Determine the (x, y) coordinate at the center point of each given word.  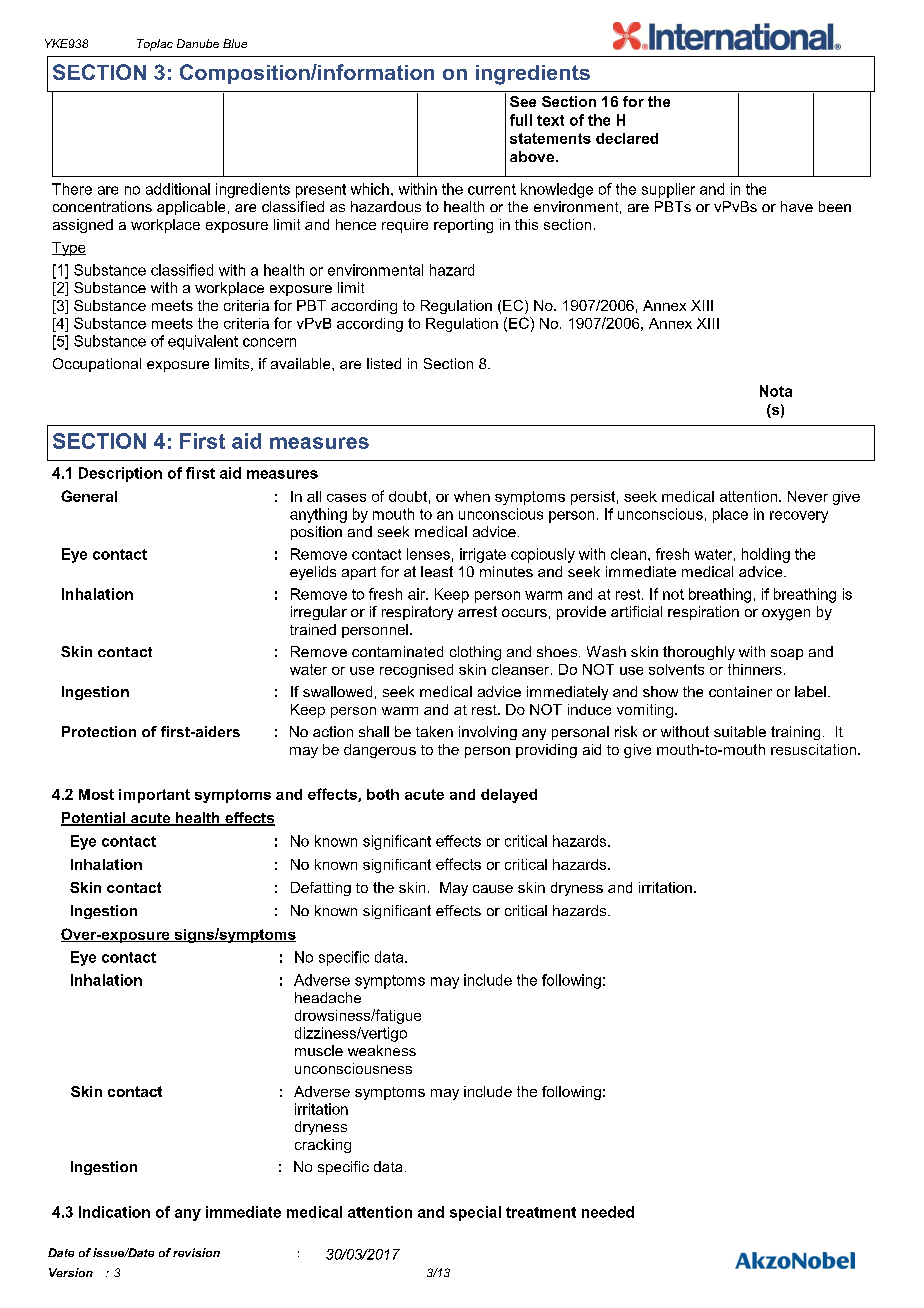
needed (608, 1212)
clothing (475, 653)
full (521, 120)
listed (384, 363)
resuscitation (813, 749)
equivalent (203, 342)
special (475, 1213)
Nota (776, 391)
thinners (755, 669)
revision (196, 1252)
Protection (99, 731)
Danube (198, 43)
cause (493, 889)
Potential (94, 819)
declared (627, 138)
